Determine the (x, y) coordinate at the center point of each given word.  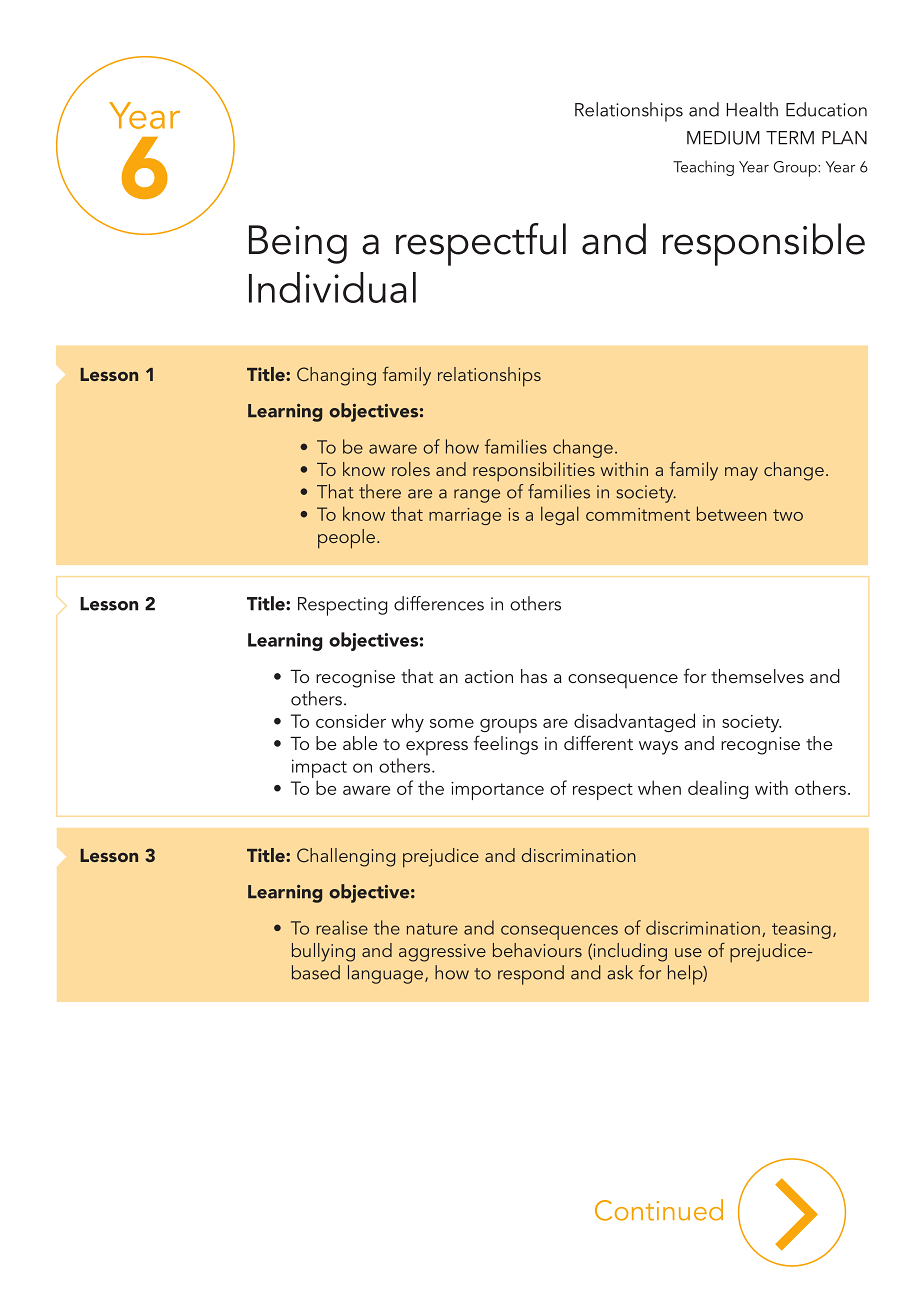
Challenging (346, 857)
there (380, 491)
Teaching (703, 168)
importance (497, 791)
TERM (790, 138)
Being (298, 244)
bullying (323, 952)
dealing (718, 789)
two (788, 515)
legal (560, 515)
